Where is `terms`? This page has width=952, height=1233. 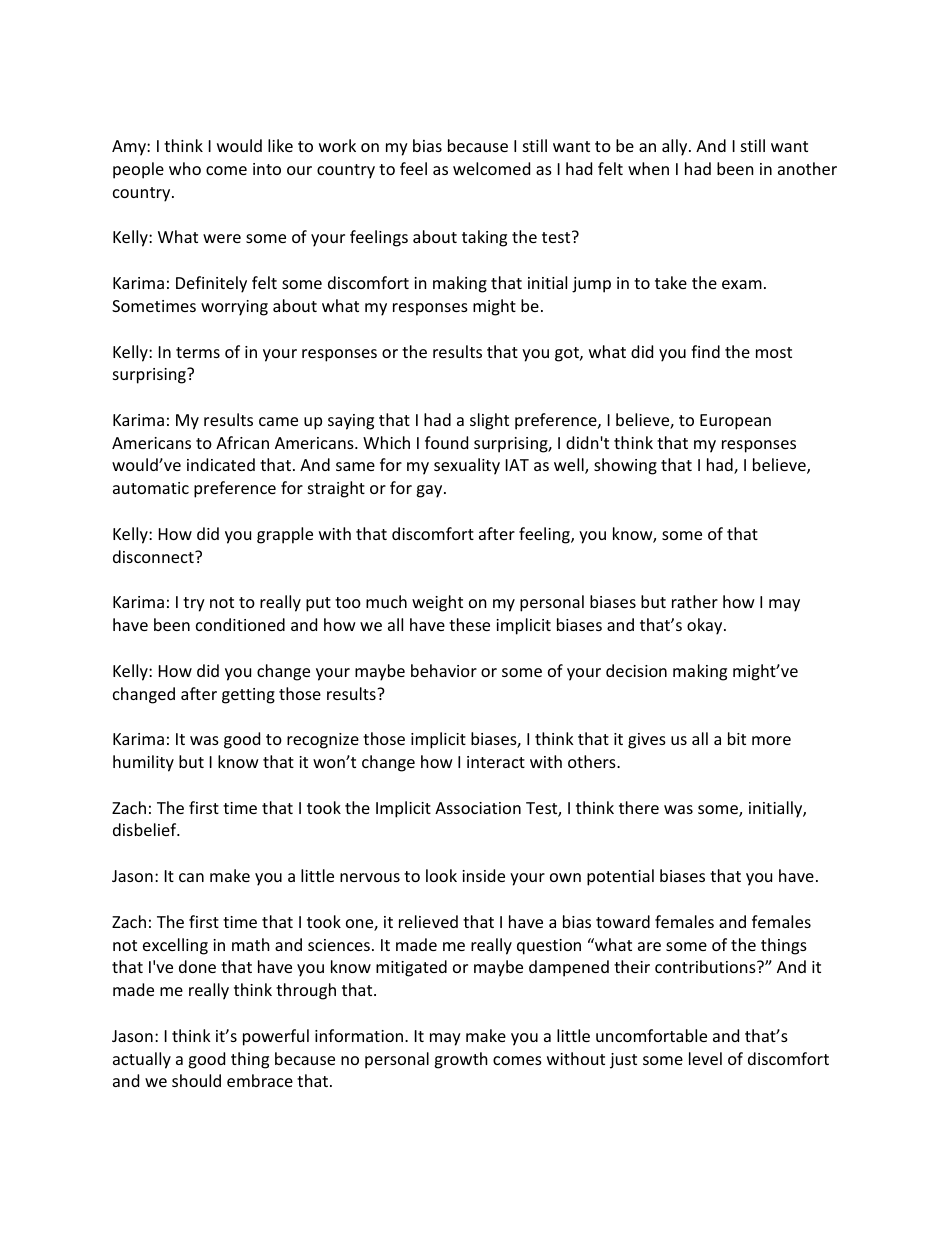
terms is located at coordinates (198, 352).
